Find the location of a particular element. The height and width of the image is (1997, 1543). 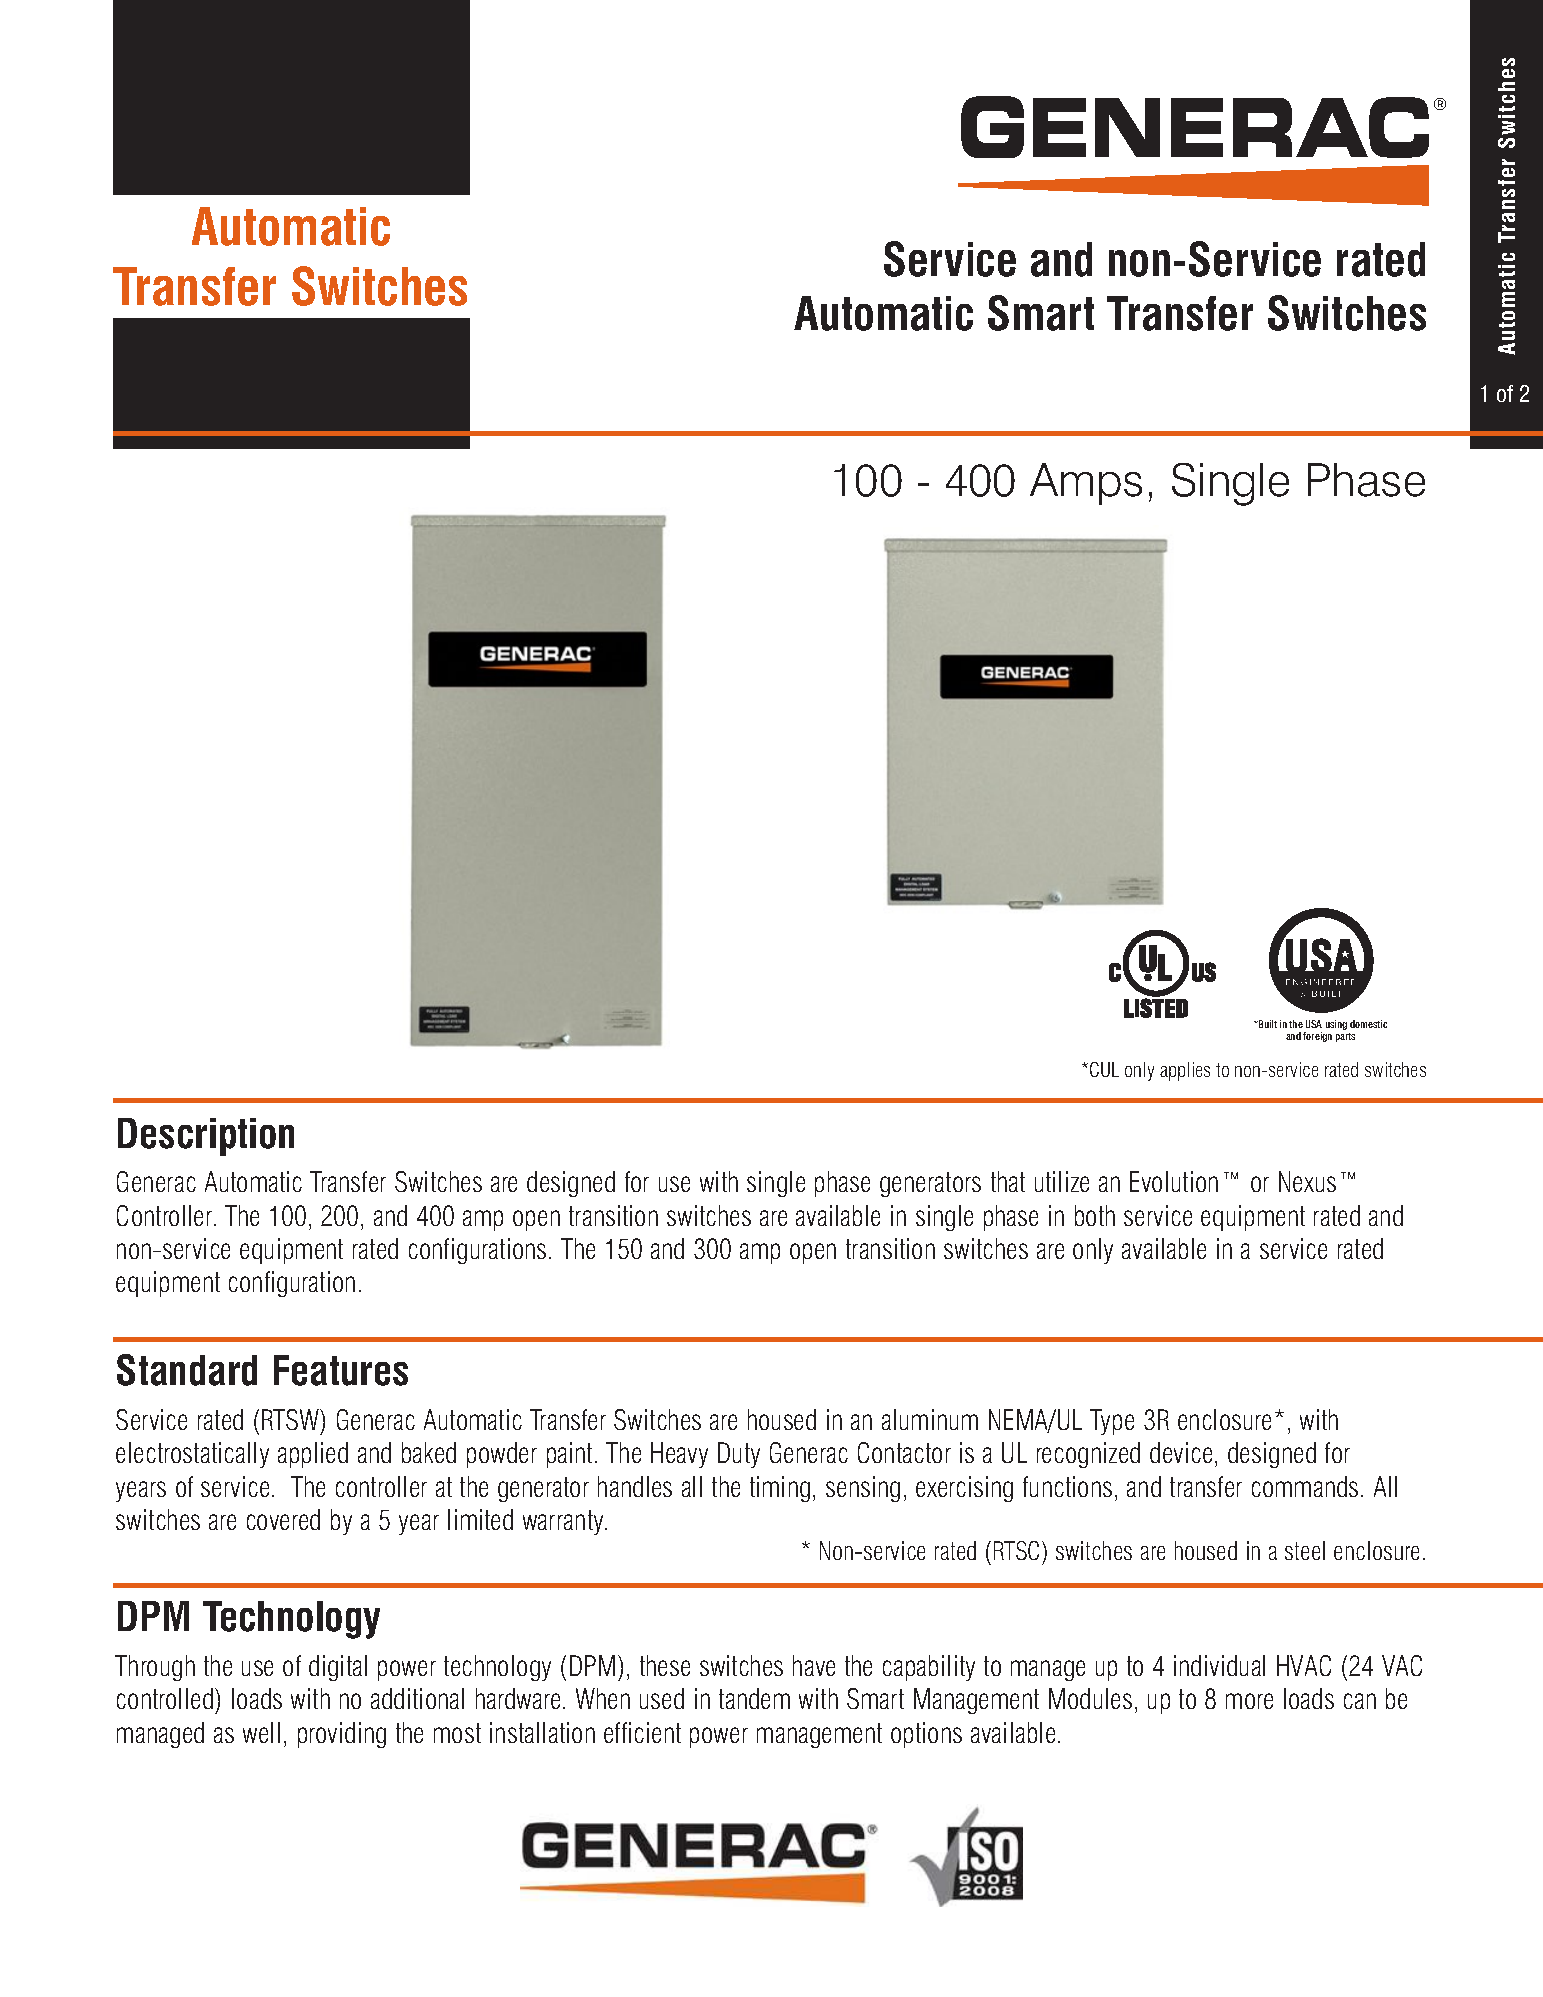

USA is located at coordinates (1314, 1024).
